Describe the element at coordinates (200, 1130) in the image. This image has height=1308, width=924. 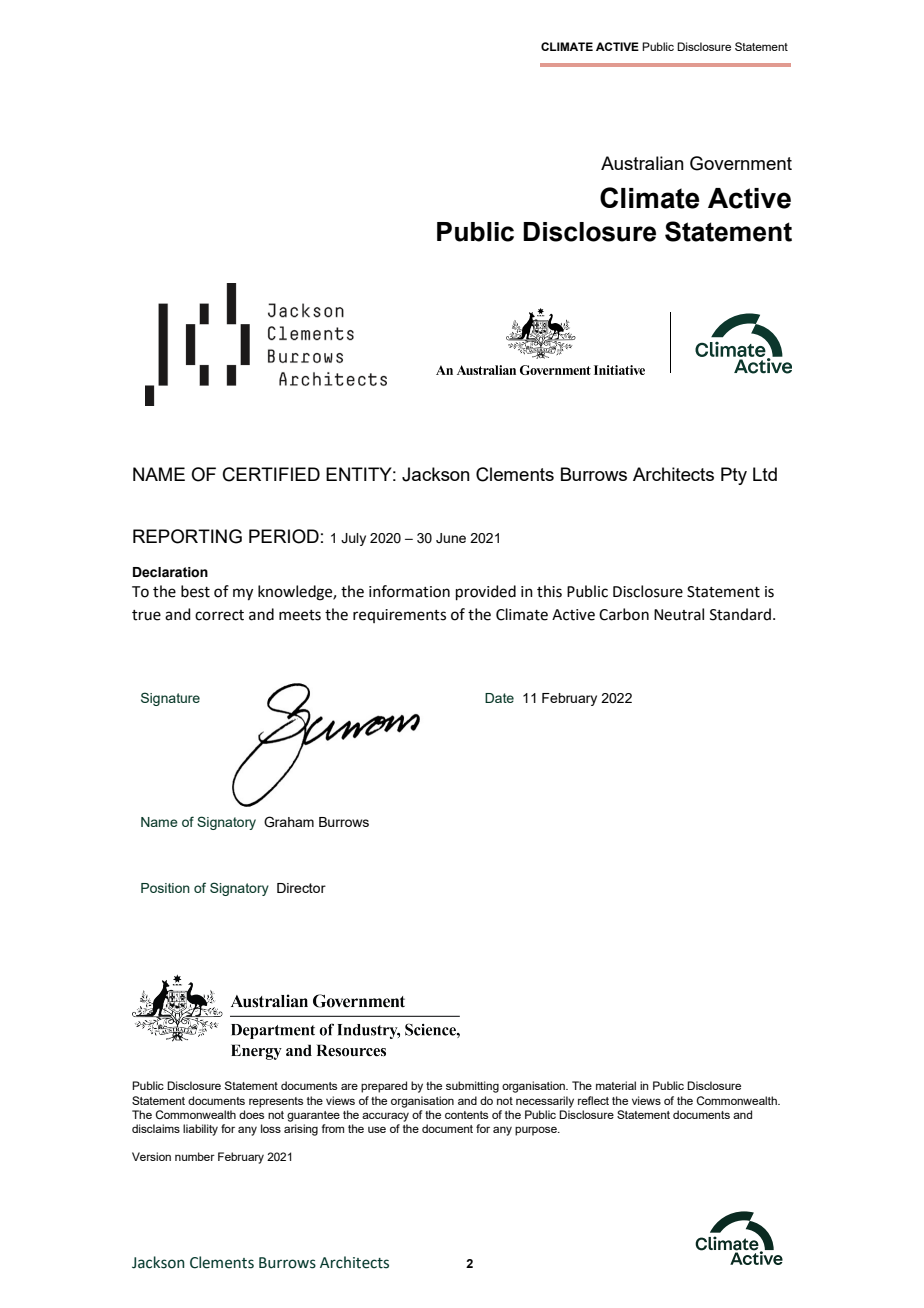
I see `liability` at that location.
